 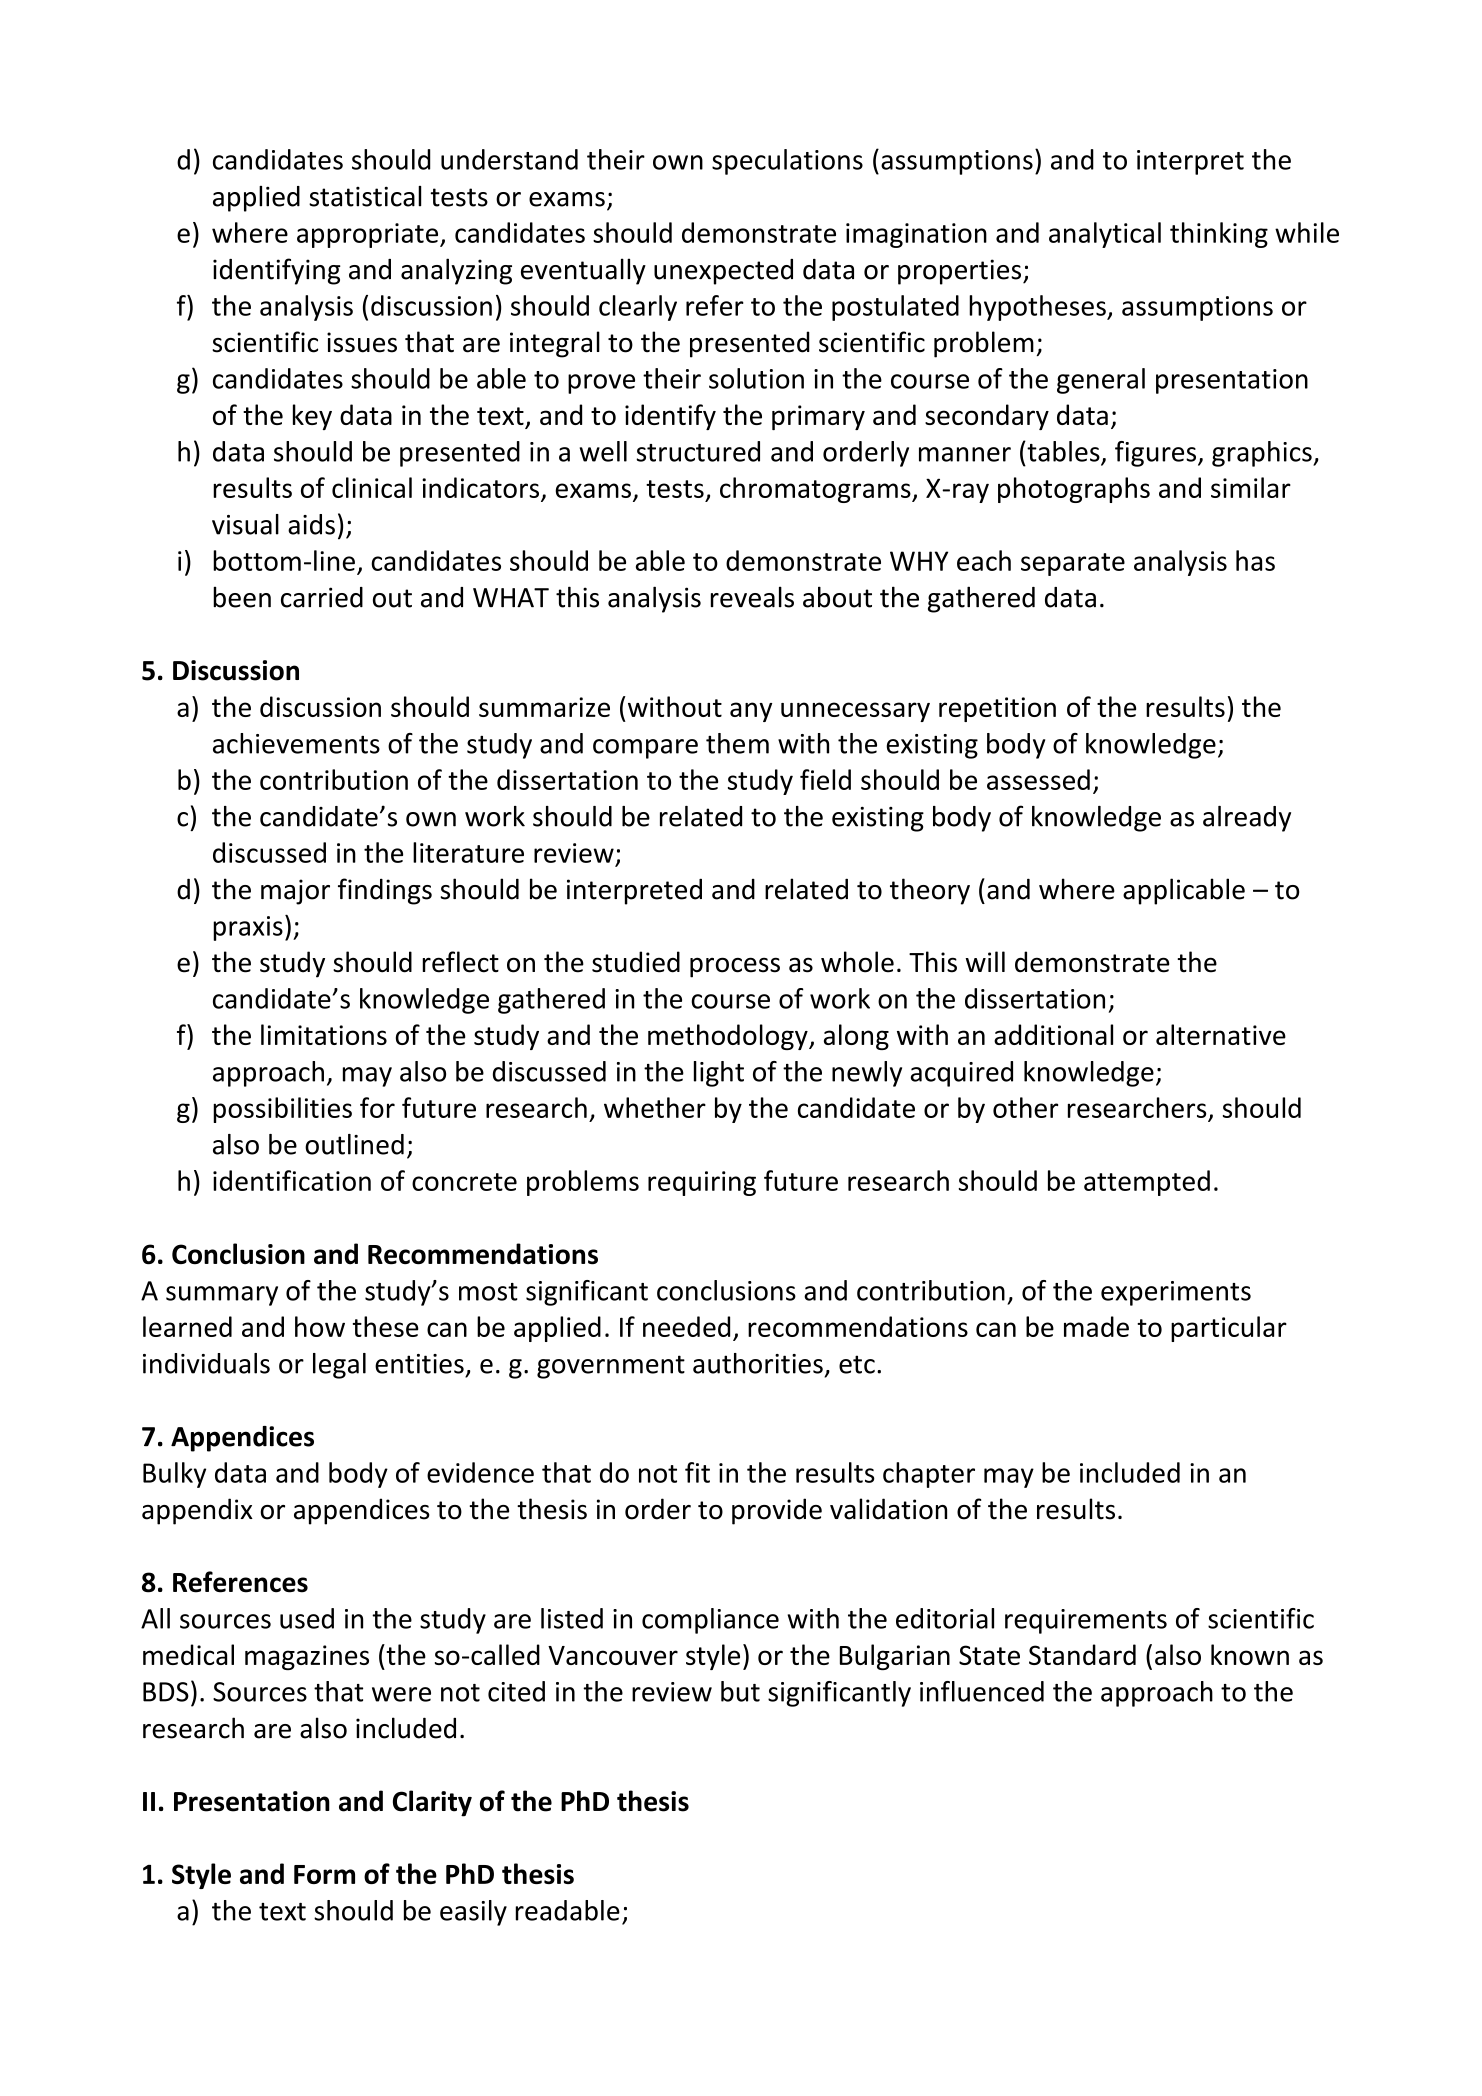 What do you see at coordinates (1219, 235) in the page?
I see `thinking` at bounding box center [1219, 235].
